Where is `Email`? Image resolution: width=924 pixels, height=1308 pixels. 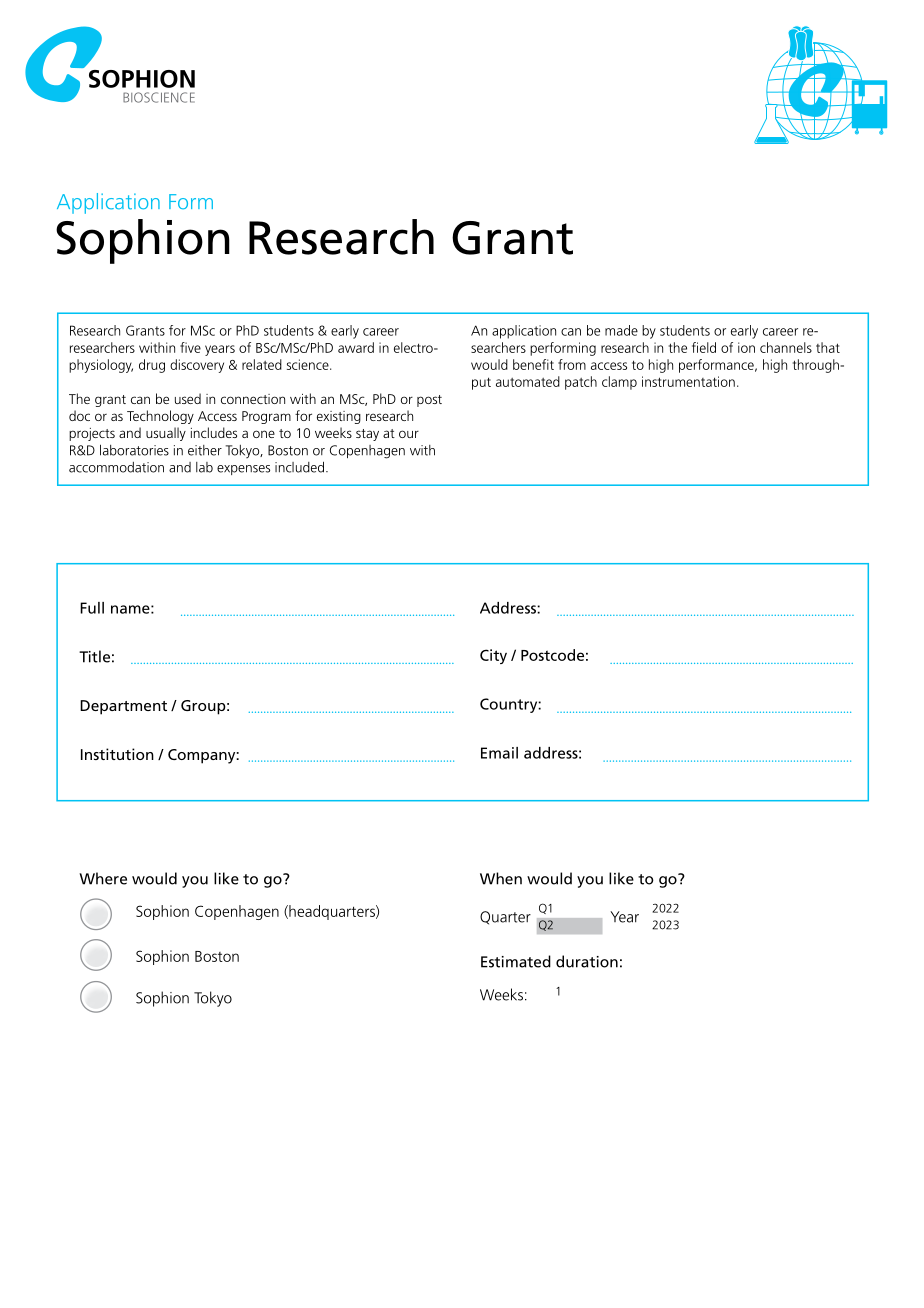 Email is located at coordinates (499, 753).
